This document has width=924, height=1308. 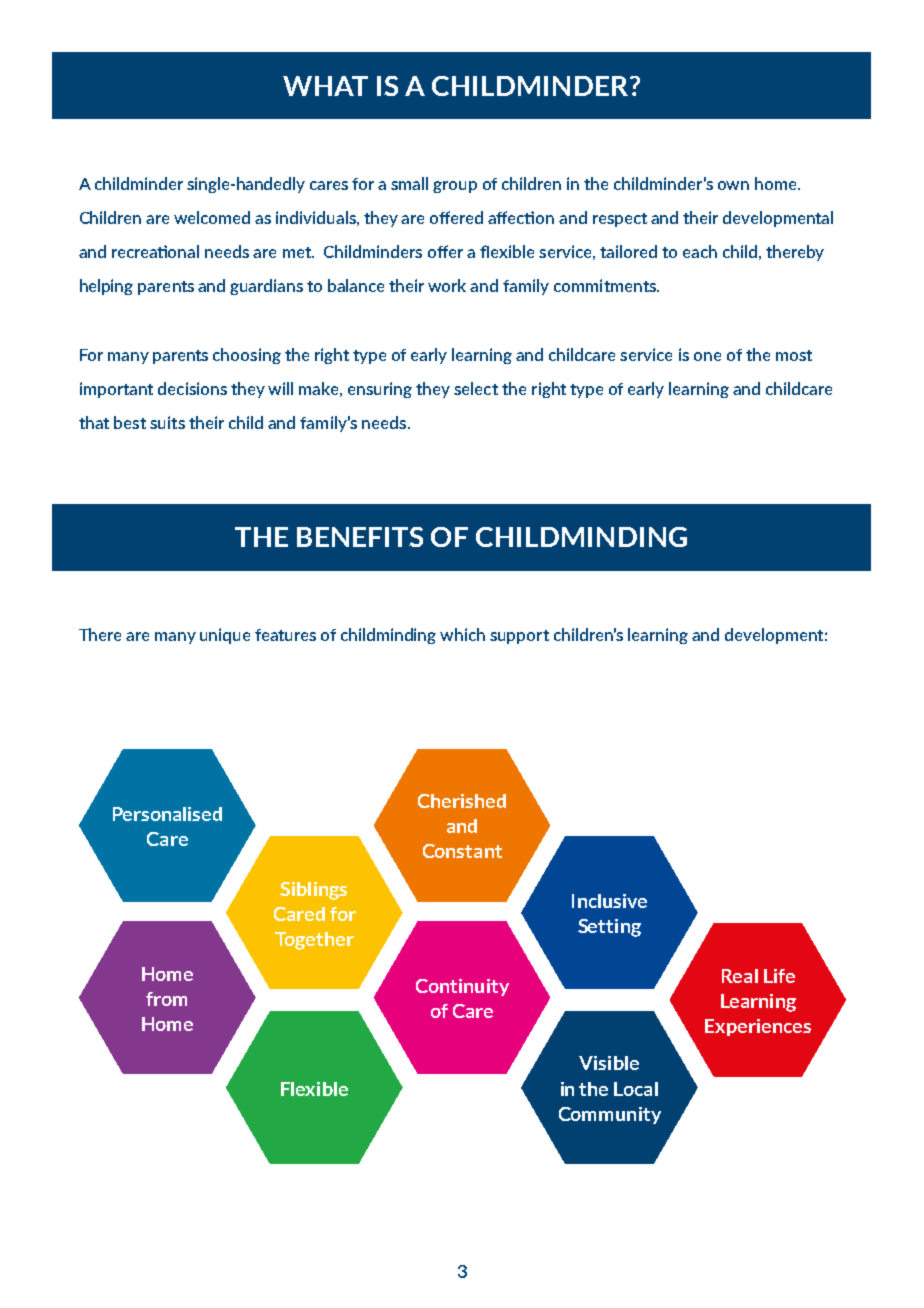 I want to click on support, so click(x=519, y=637).
